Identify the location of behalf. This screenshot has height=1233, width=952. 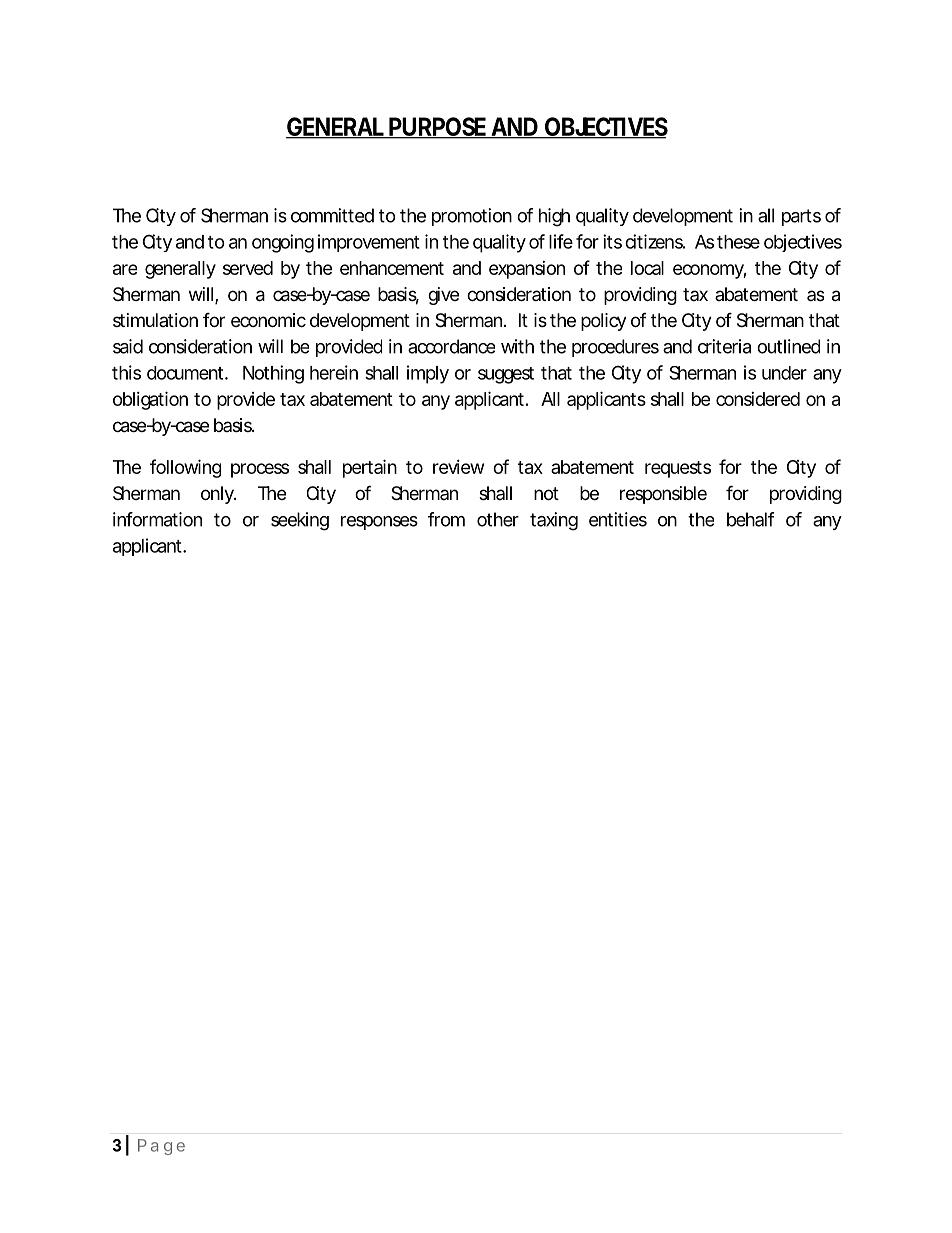
(751, 519).
